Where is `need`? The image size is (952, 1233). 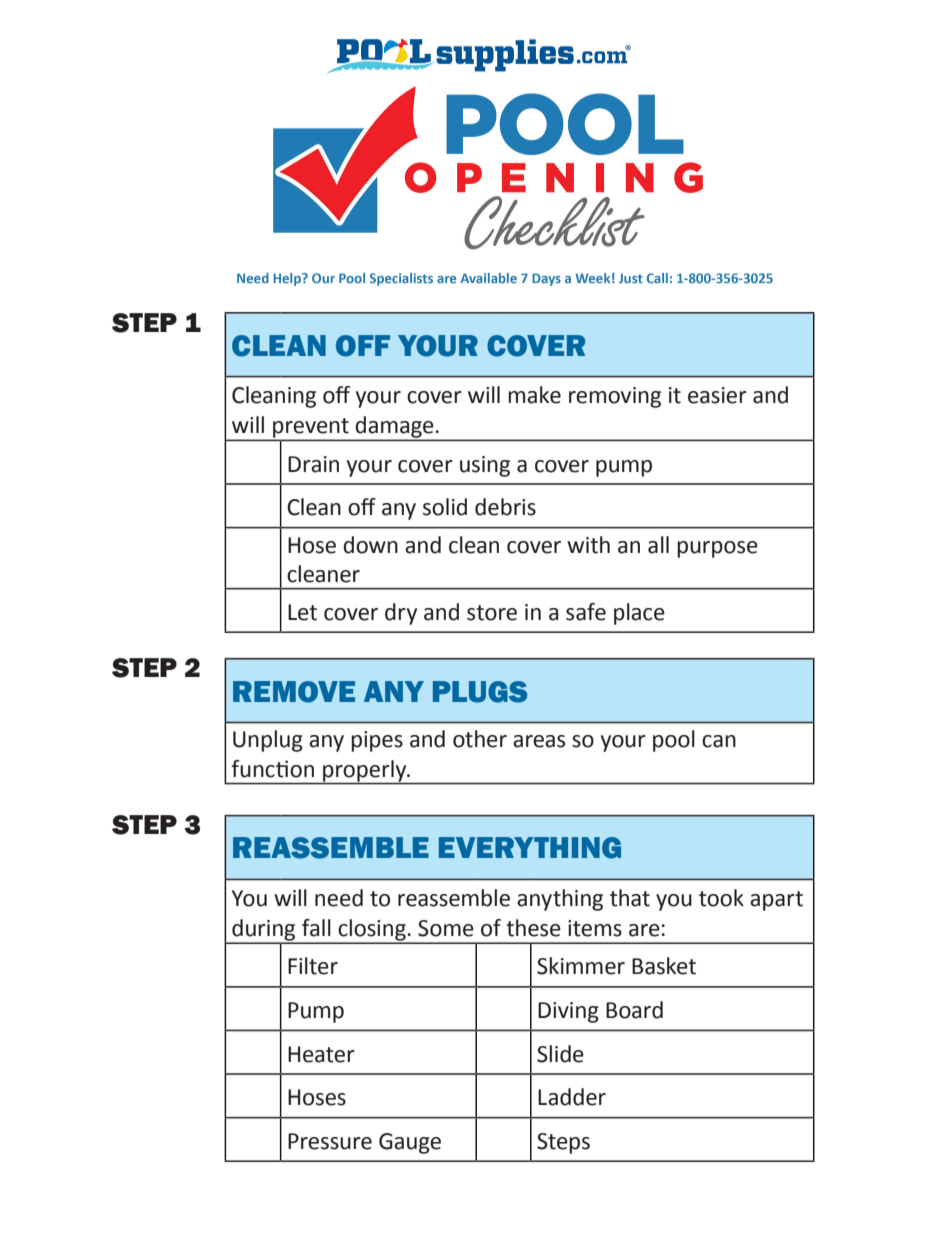
need is located at coordinates (339, 898).
